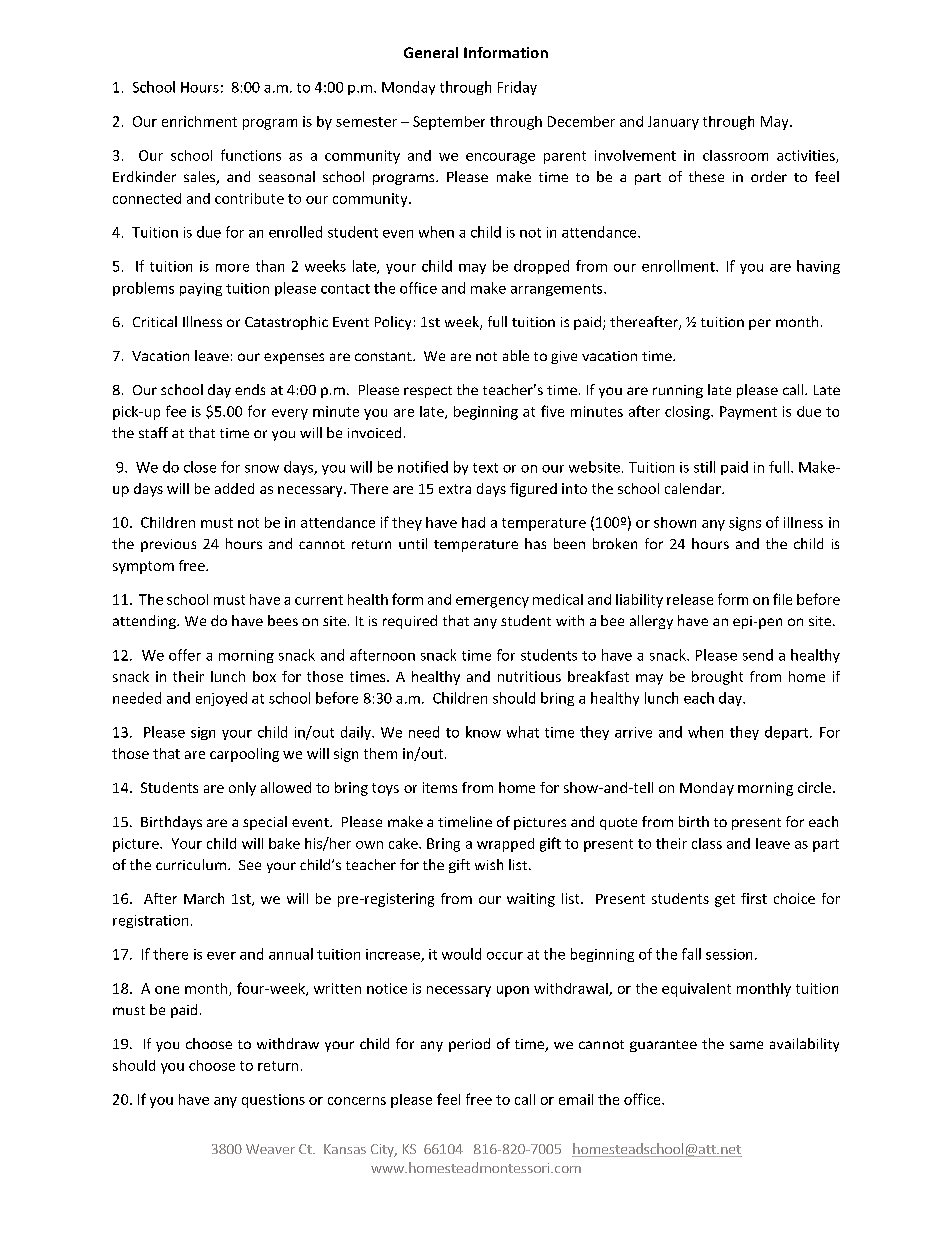  Describe the element at coordinates (673, 123) in the screenshot. I see `January` at that location.
